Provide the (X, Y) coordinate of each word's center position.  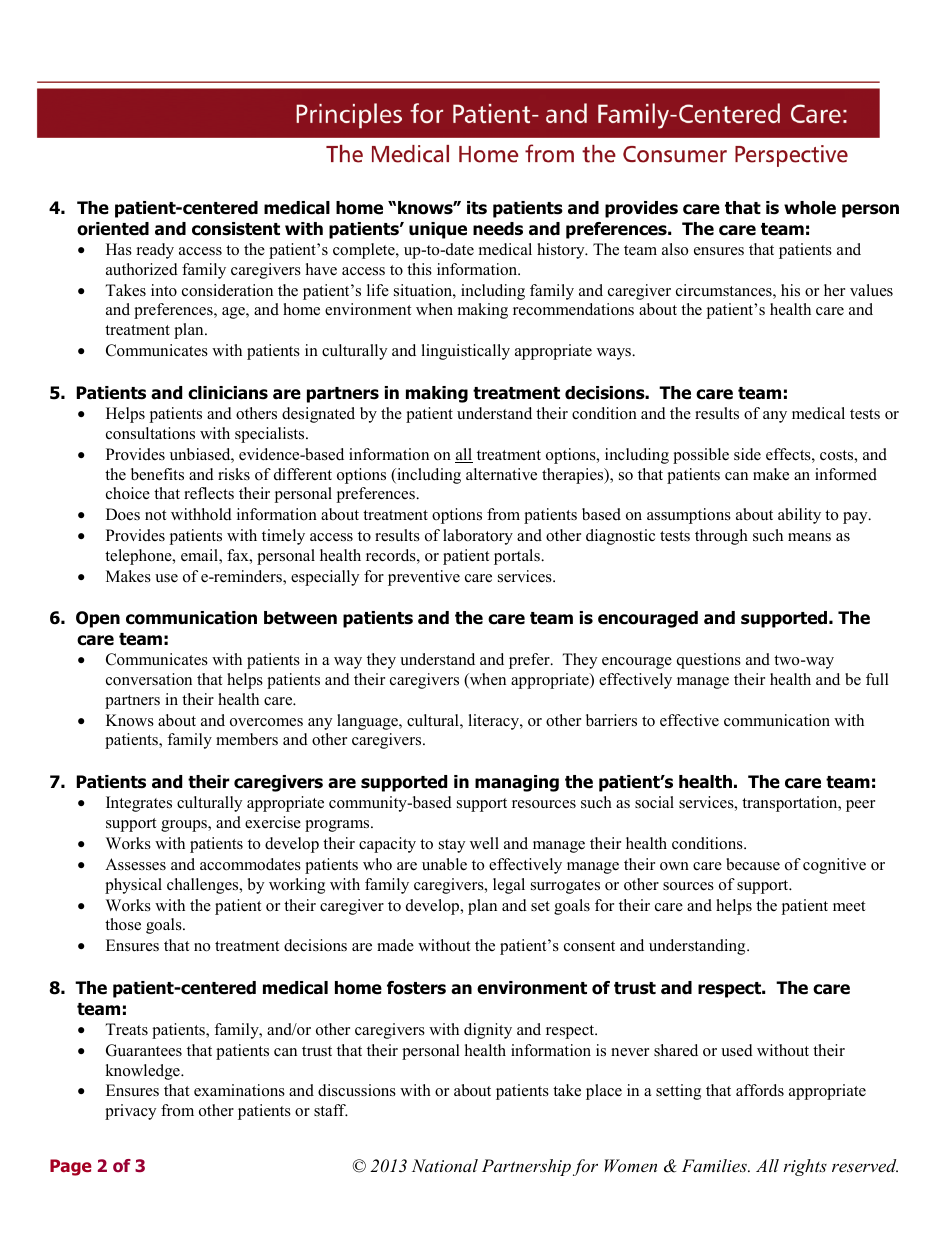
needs (498, 229)
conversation (149, 679)
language (368, 722)
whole (810, 208)
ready (155, 251)
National (445, 1165)
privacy (130, 1112)
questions (709, 661)
